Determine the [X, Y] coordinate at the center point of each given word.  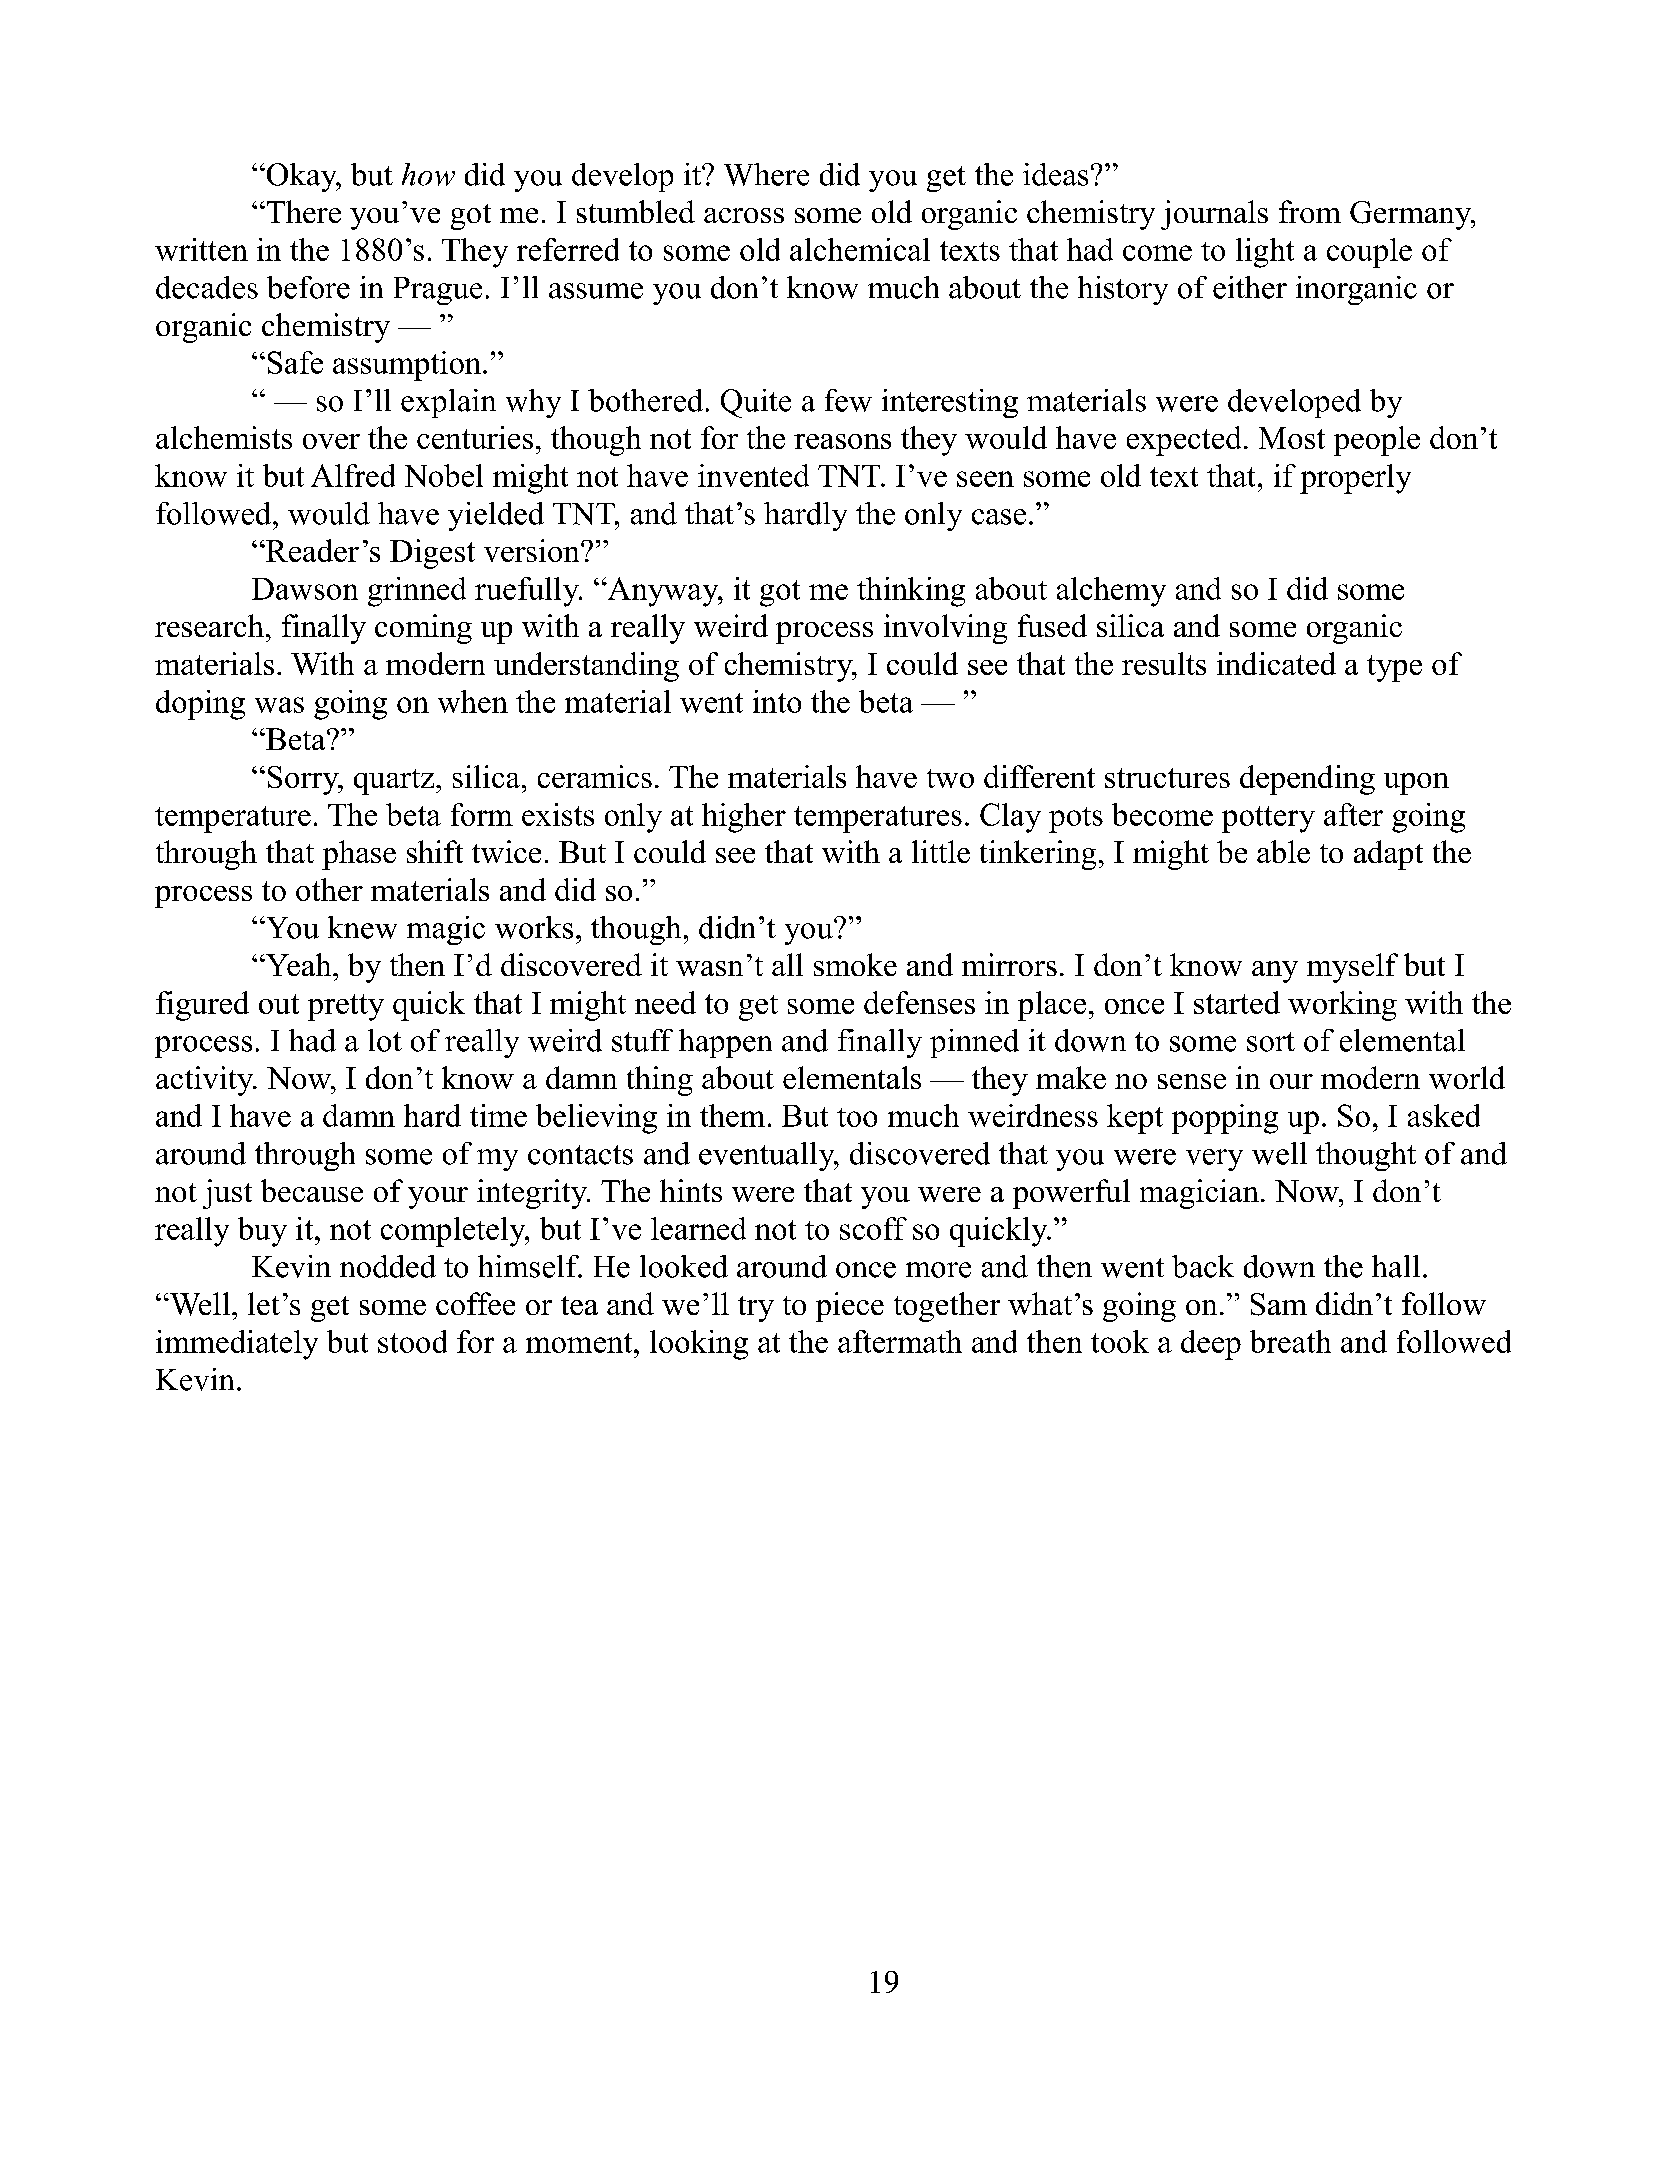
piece [850, 1307]
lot [385, 1040]
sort [1271, 1042]
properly [1355, 479]
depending [1307, 780]
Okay [301, 177]
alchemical [860, 249]
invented [753, 475]
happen [725, 1043]
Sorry [304, 780]
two [950, 778]
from [1310, 211]
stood [412, 1341]
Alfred [353, 475]
